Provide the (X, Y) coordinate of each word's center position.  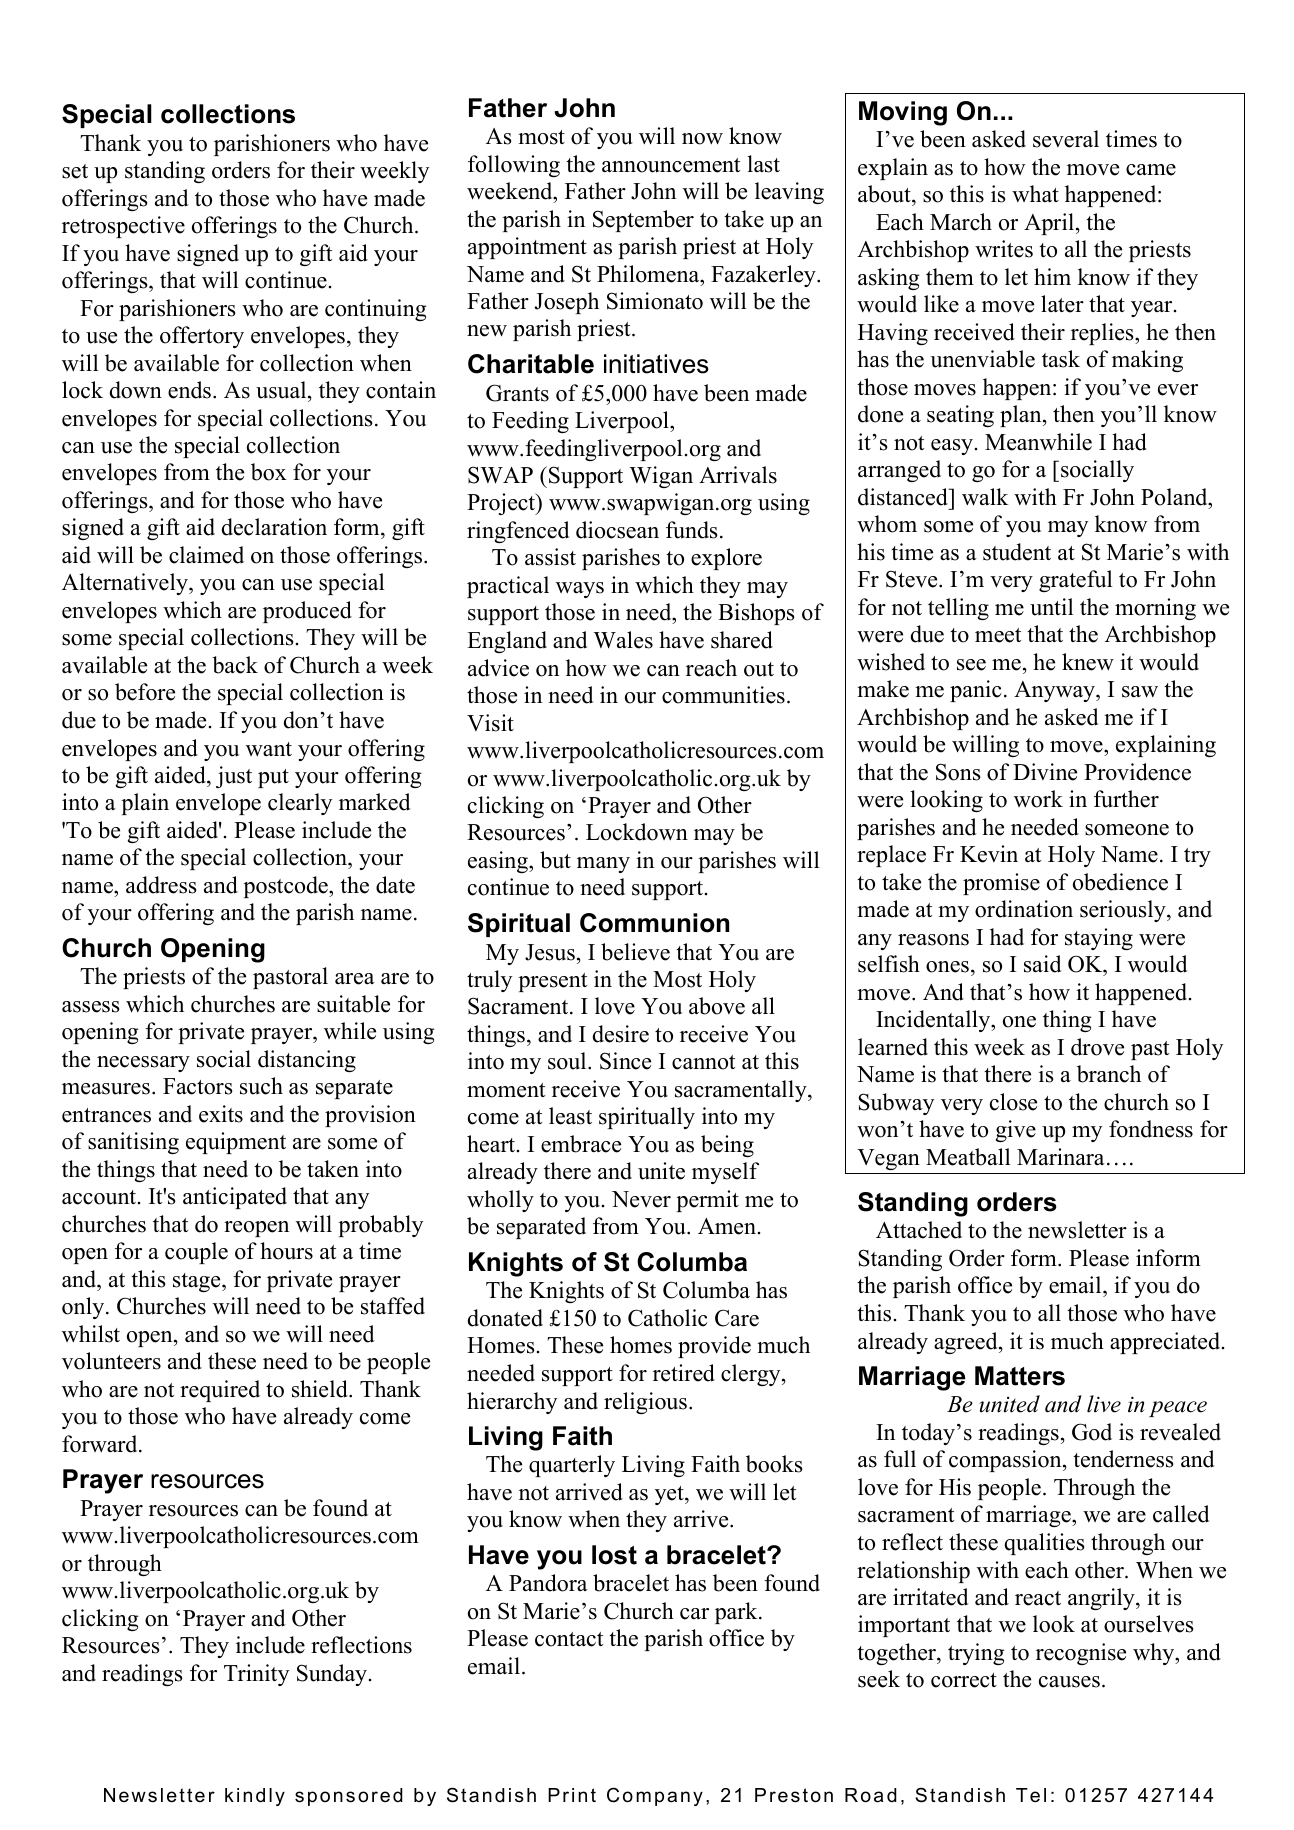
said (1042, 964)
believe (635, 952)
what (1035, 193)
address (161, 885)
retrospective (123, 227)
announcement (671, 165)
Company (655, 1796)
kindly (255, 1797)
